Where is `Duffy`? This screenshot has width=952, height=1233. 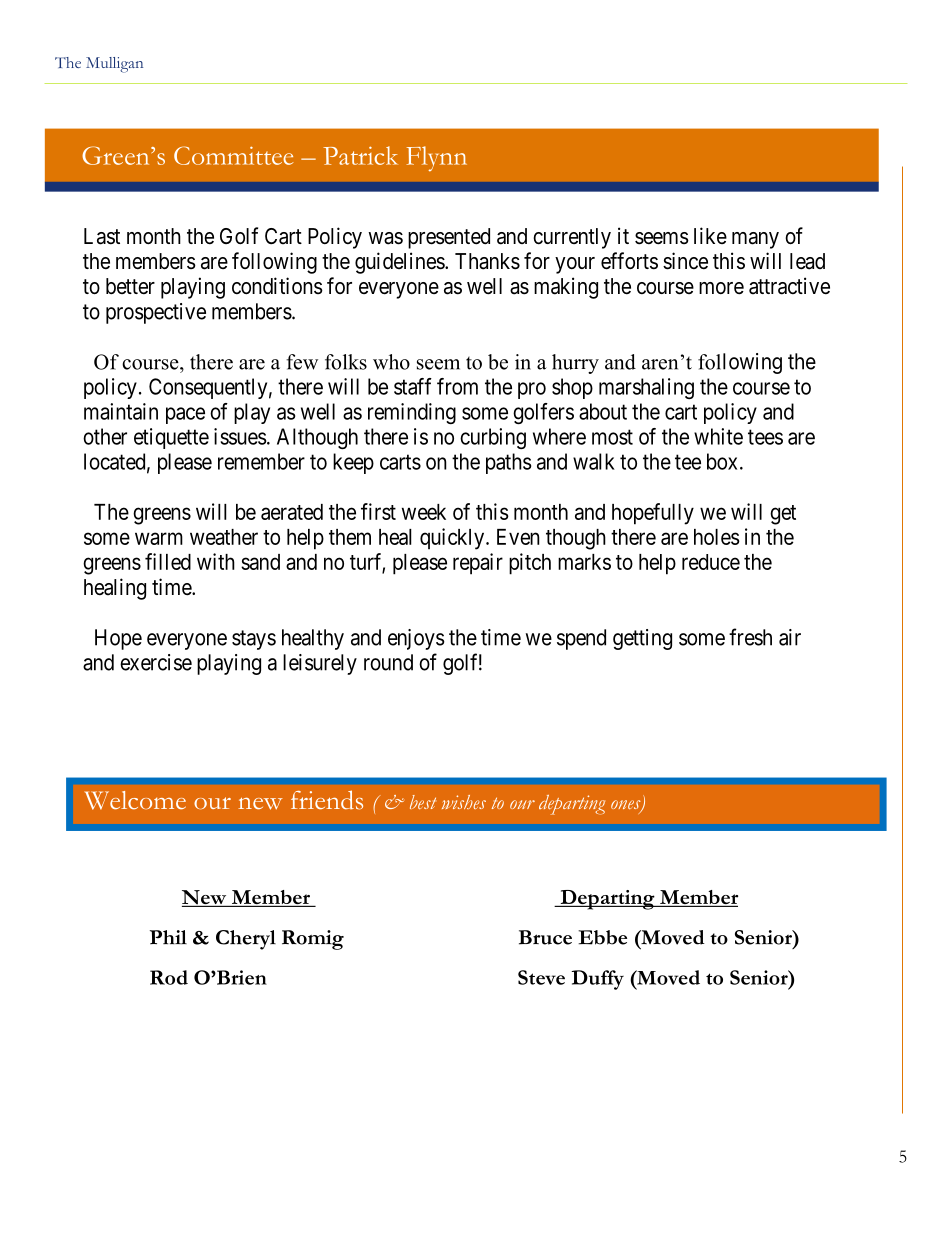
Duffy is located at coordinates (597, 980).
